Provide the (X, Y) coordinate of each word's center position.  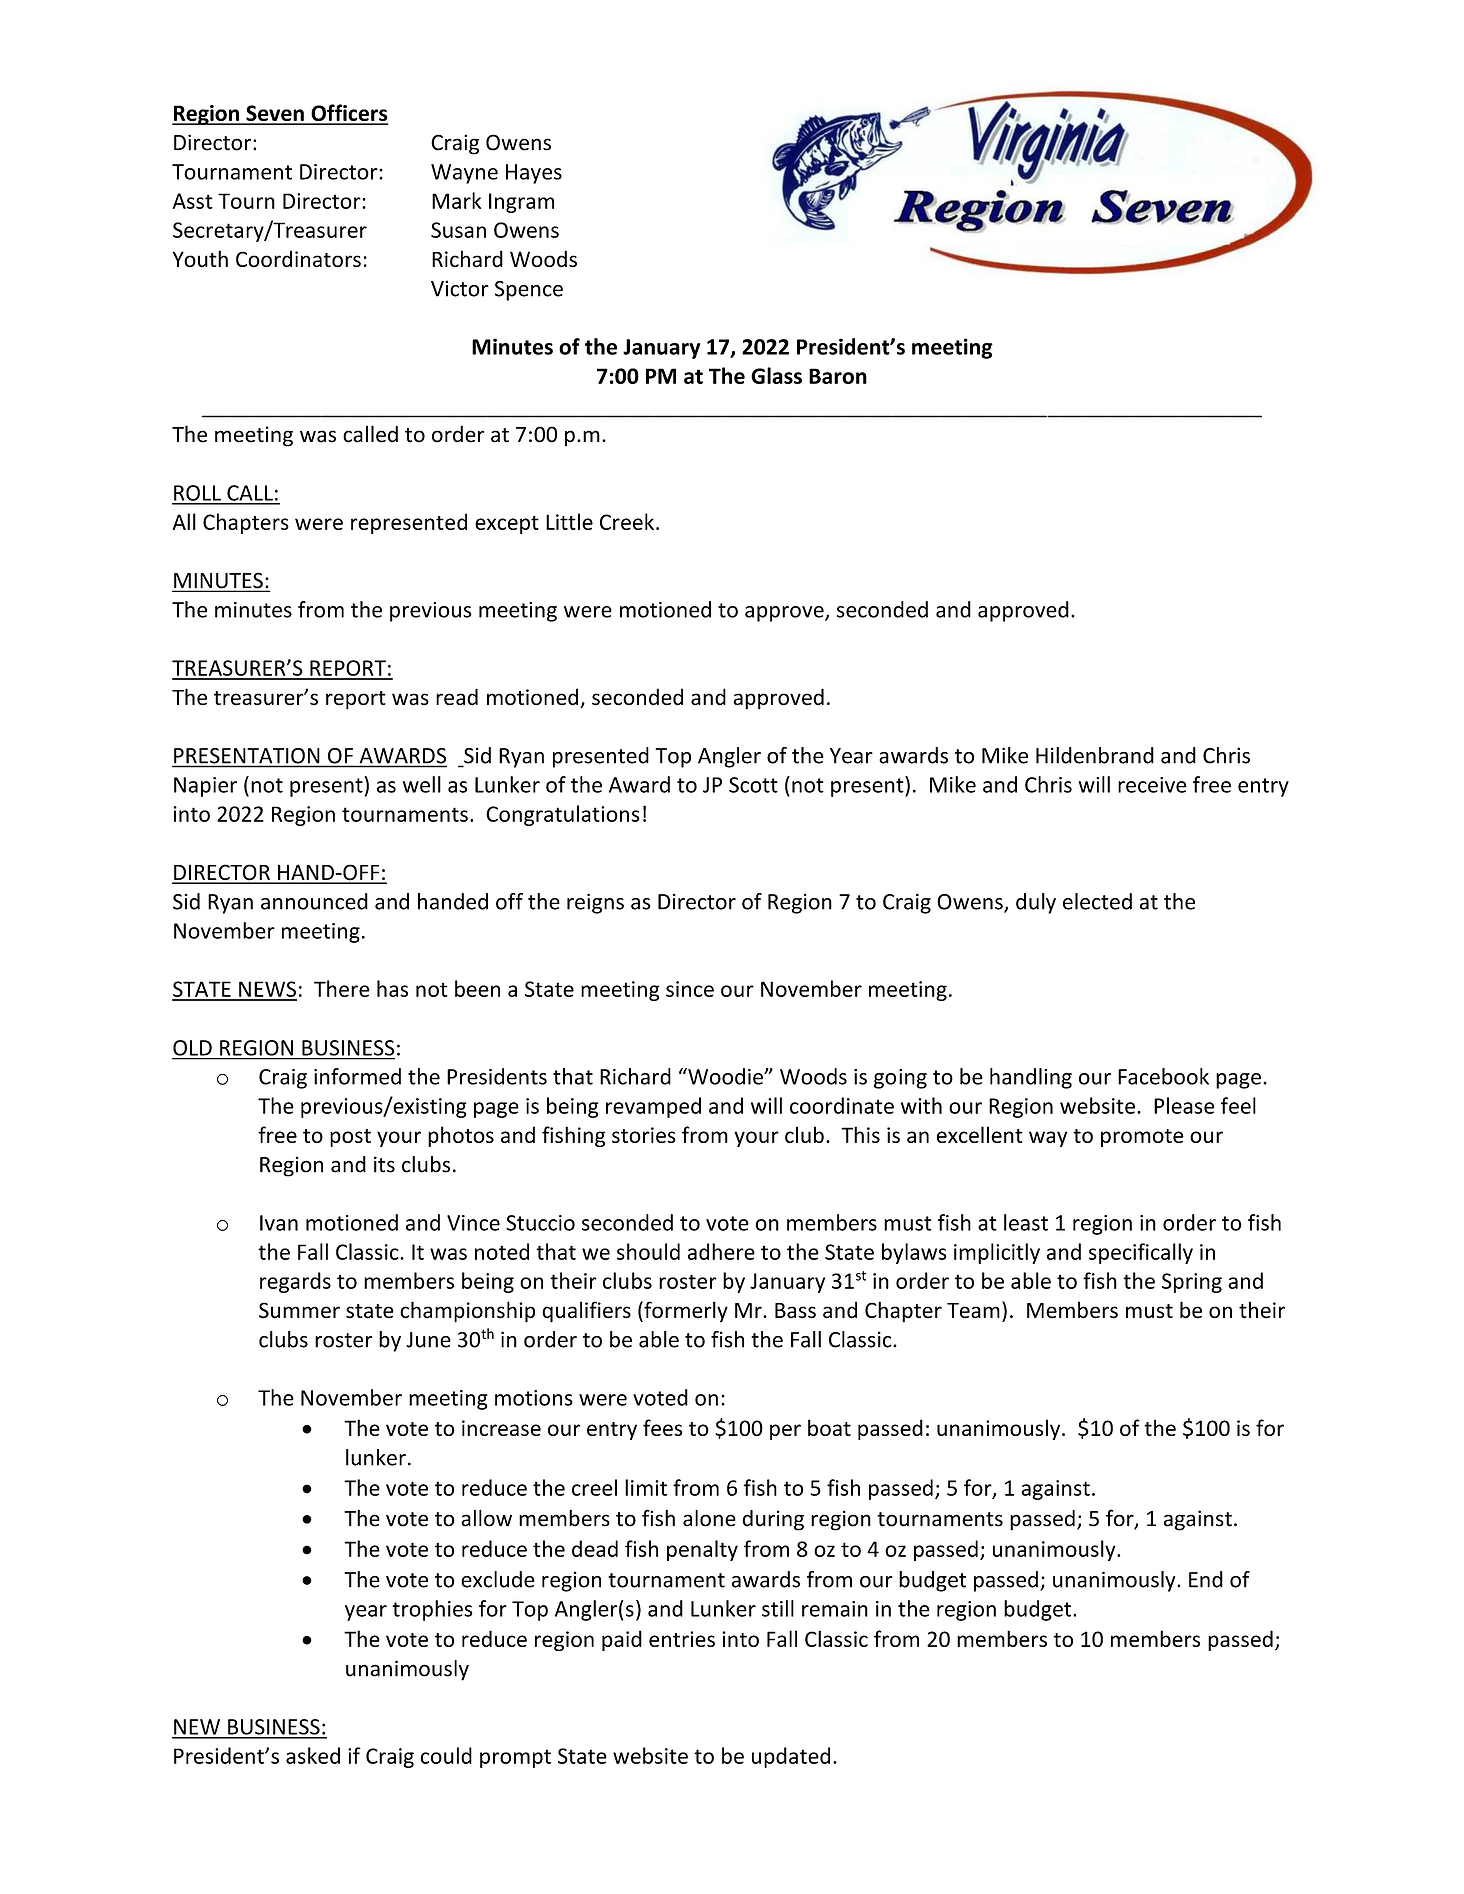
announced (314, 901)
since (690, 989)
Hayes (534, 174)
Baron (838, 376)
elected (1097, 901)
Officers (348, 114)
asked (313, 1755)
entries (682, 1639)
